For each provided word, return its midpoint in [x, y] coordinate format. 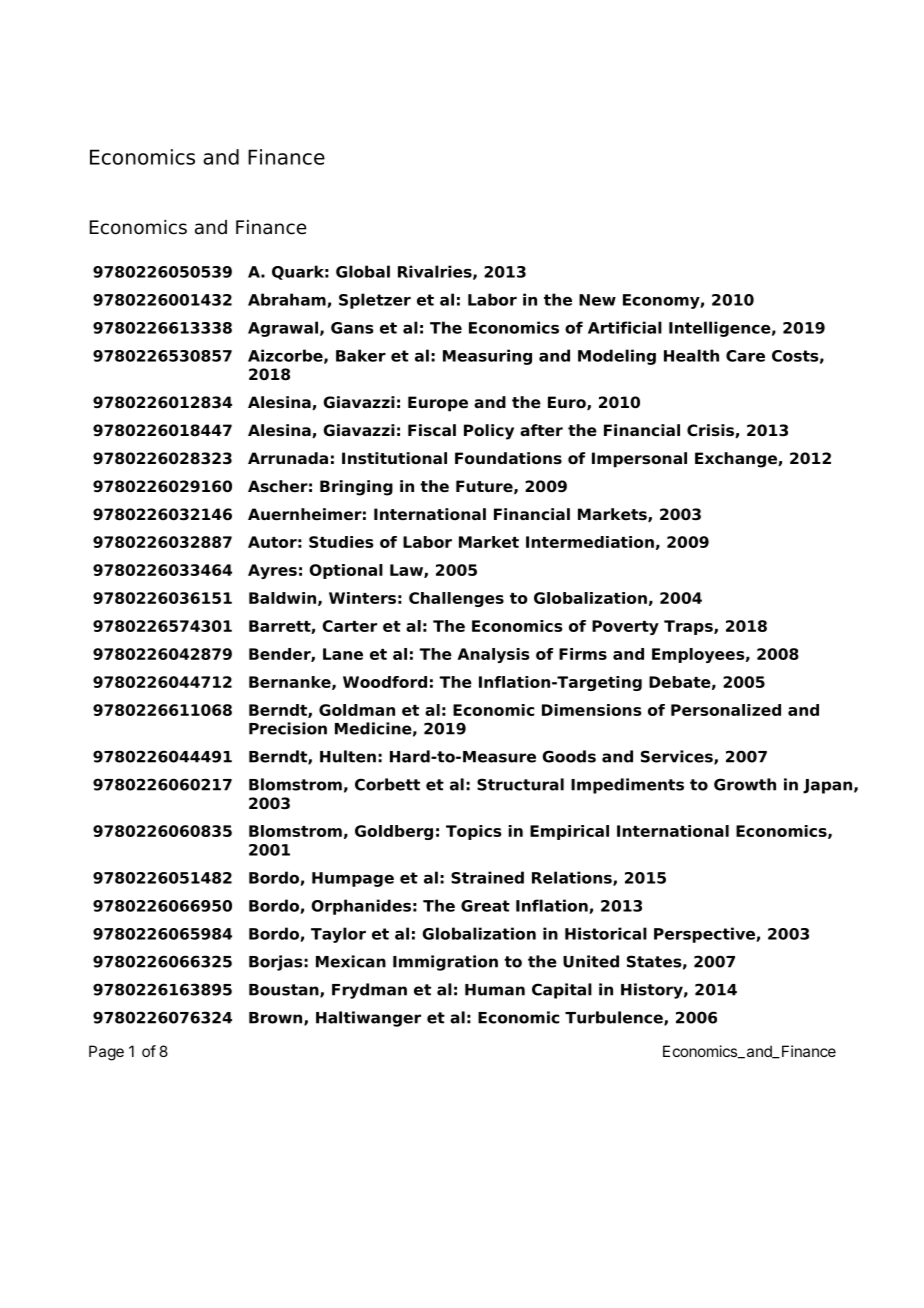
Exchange [737, 460]
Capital [562, 991]
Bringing [356, 488]
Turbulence [615, 1018]
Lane [343, 654]
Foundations [508, 458]
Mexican [351, 961]
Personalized [726, 710]
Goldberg [394, 832]
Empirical [569, 832]
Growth [745, 784]
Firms [583, 654]
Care [745, 356]
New [597, 300]
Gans [352, 328]
